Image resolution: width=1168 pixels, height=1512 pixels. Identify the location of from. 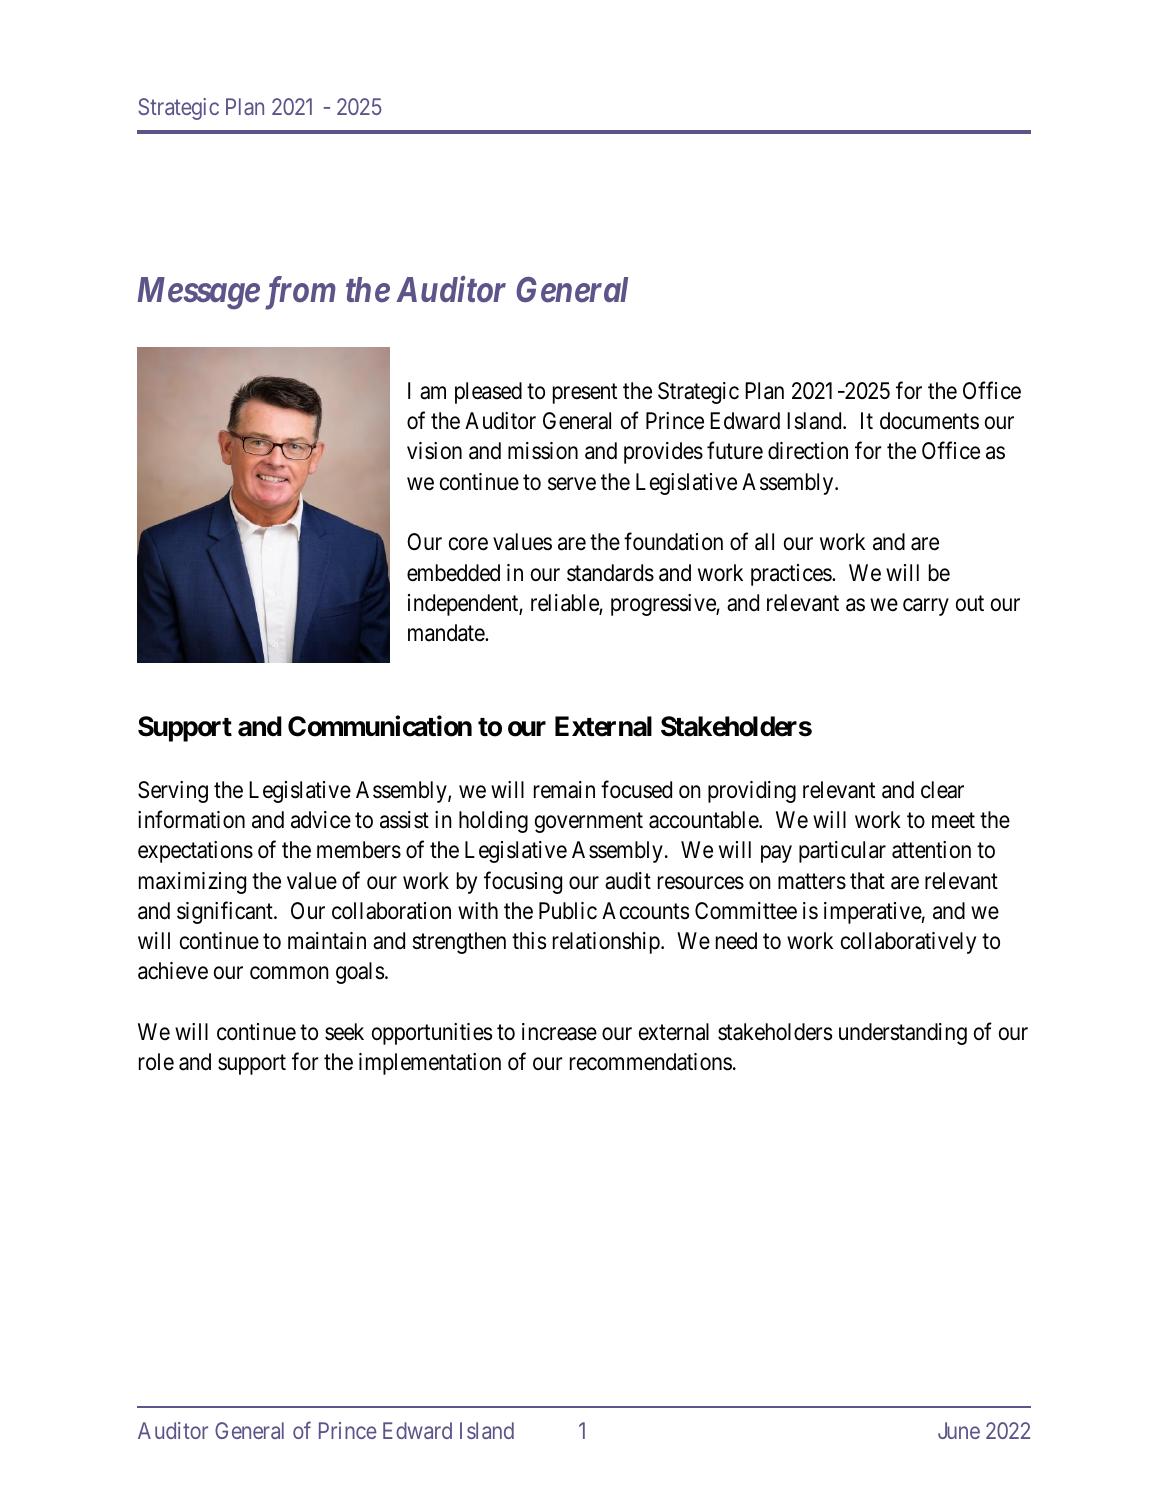
(300, 293).
